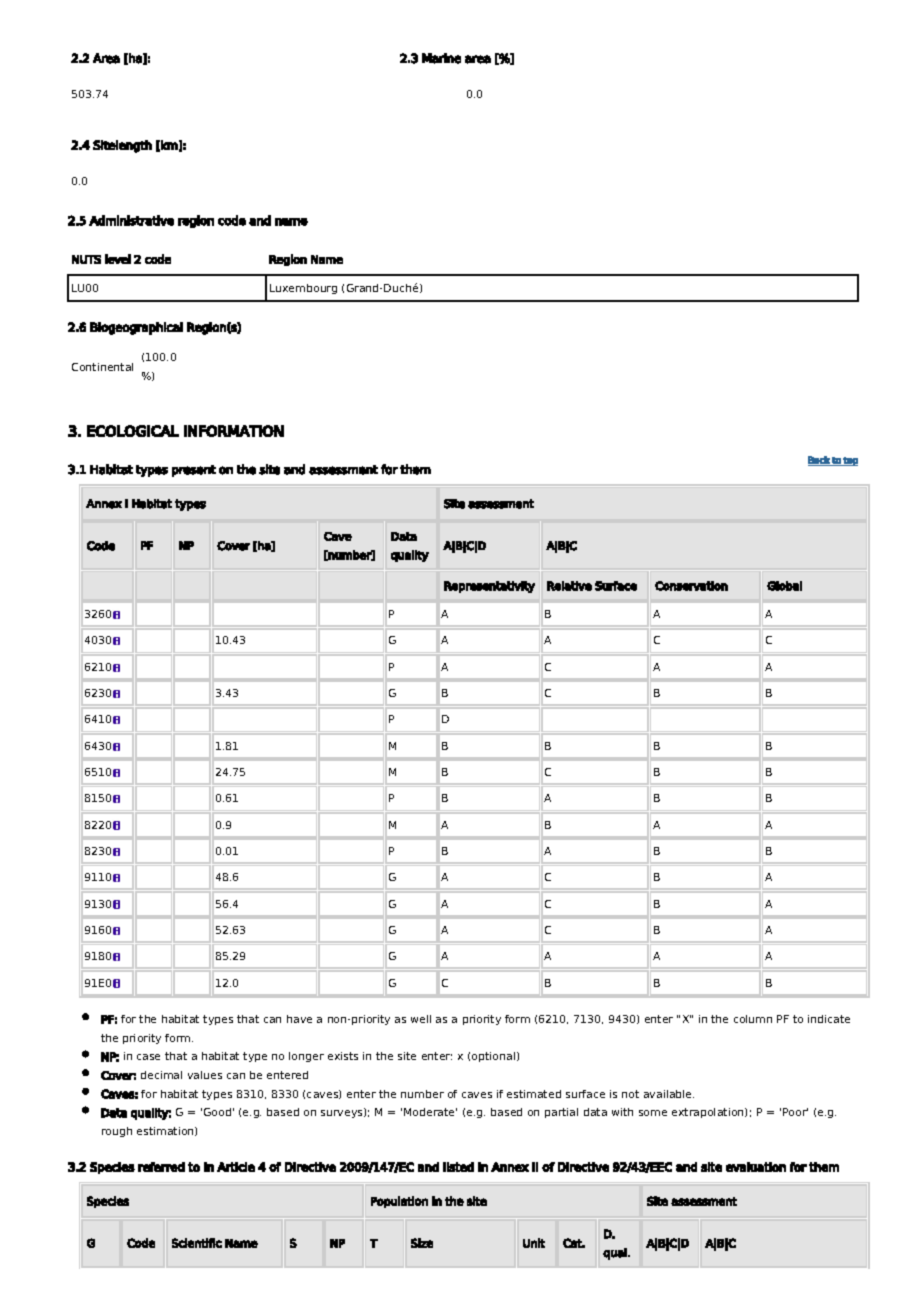 This image has width=924, height=1308. I want to click on Conservation, so click(691, 586).
